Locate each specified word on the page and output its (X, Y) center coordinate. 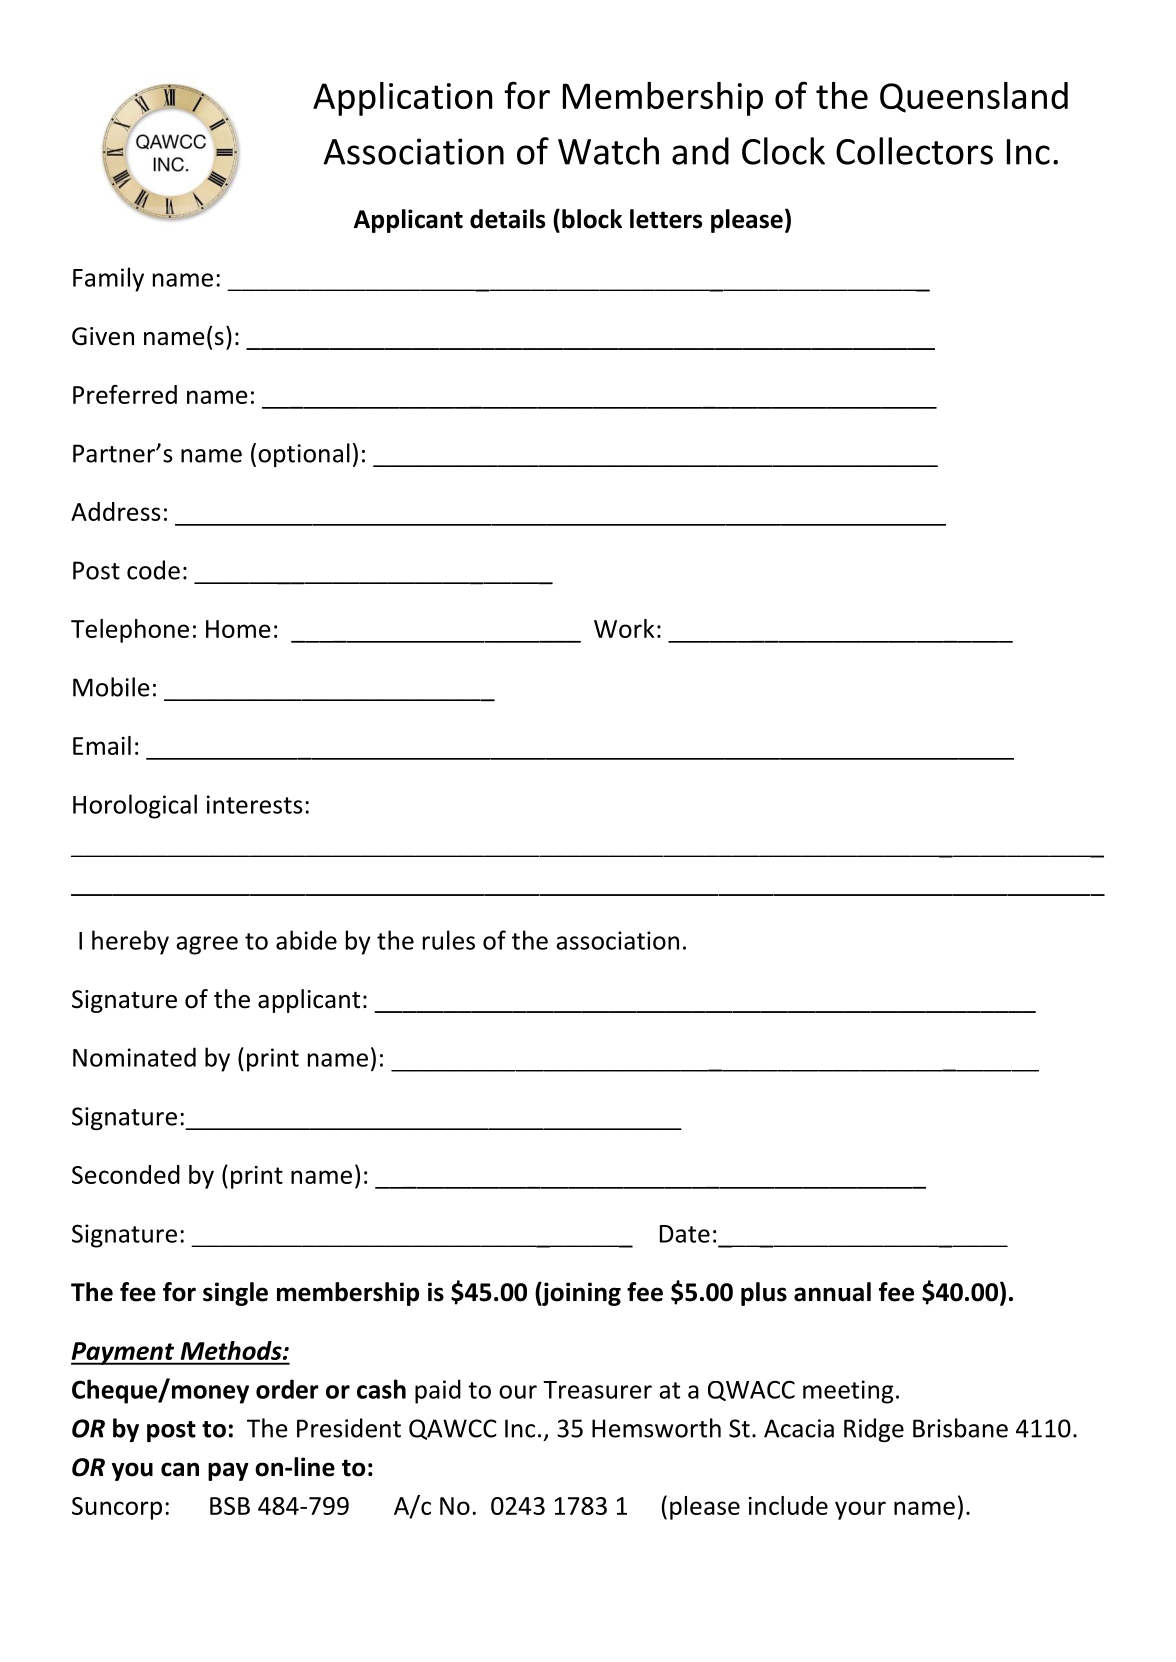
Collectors (914, 151)
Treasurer (597, 1390)
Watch (608, 151)
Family (108, 279)
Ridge (874, 1430)
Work (624, 628)
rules (449, 940)
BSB (230, 1506)
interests (254, 804)
